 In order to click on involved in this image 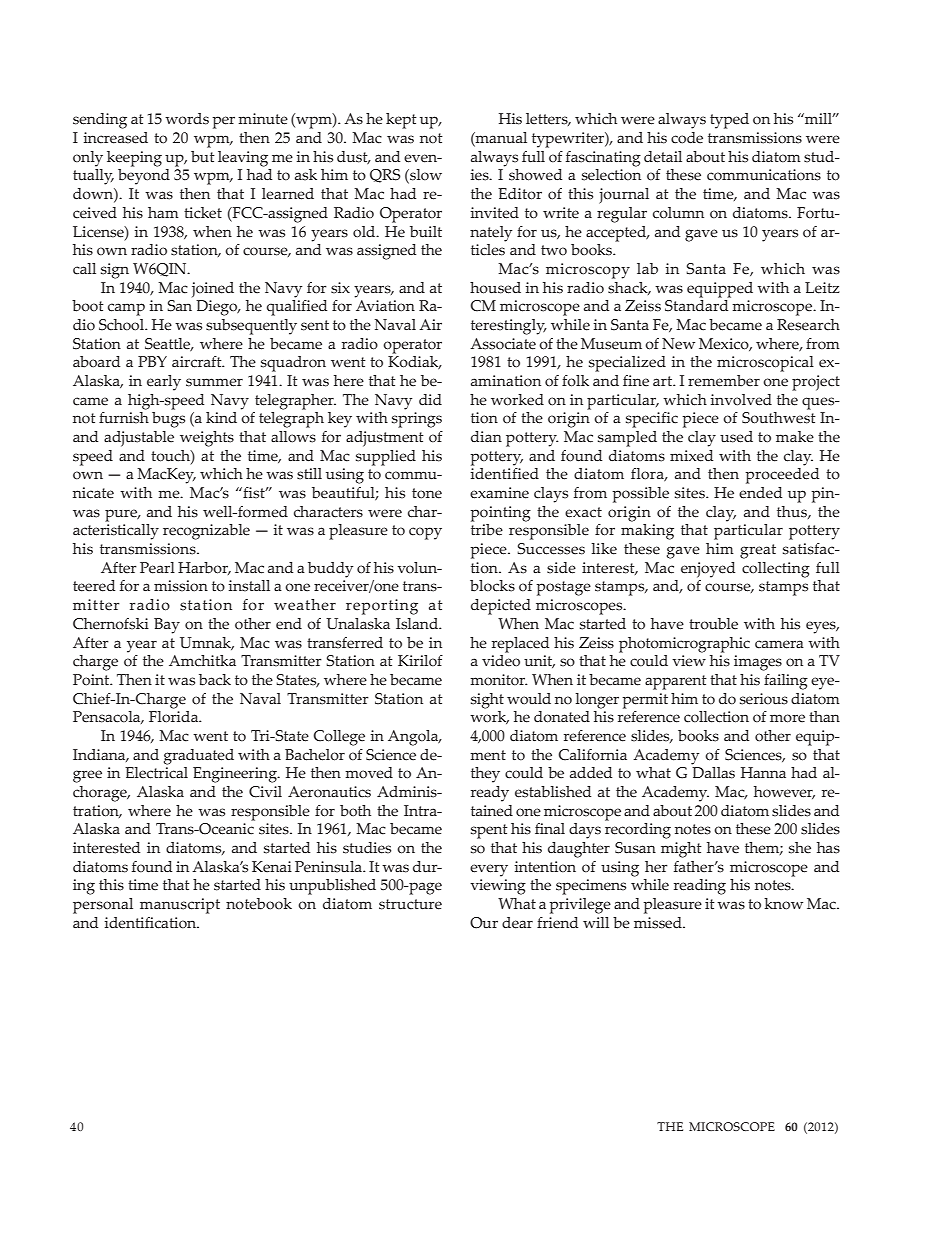, I will do `click(741, 400)`.
